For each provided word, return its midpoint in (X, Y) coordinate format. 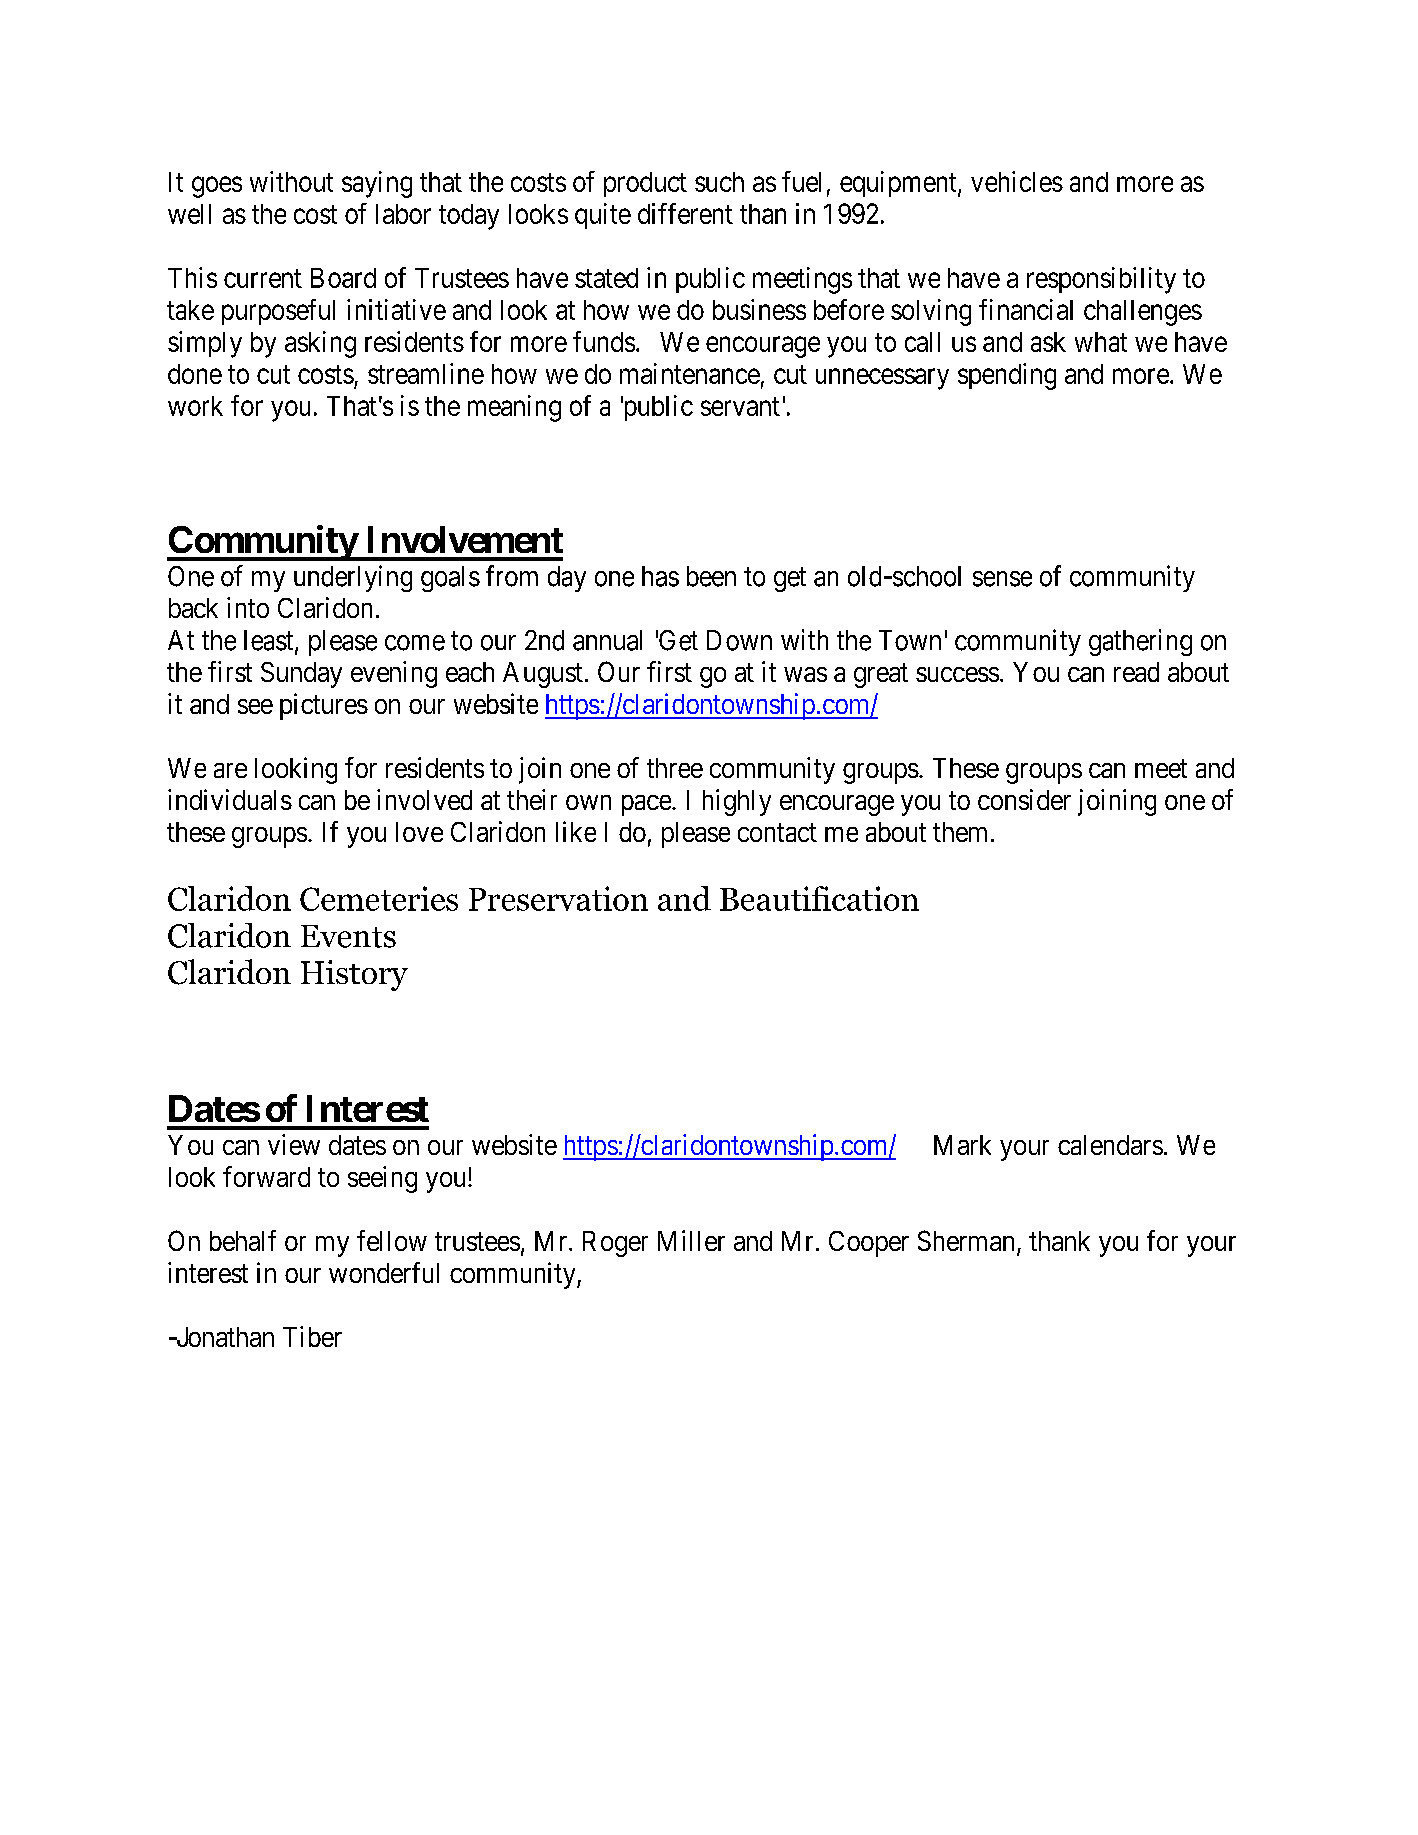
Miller (691, 1240)
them (960, 832)
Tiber (312, 1336)
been (711, 576)
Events (348, 936)
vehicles (1017, 181)
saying (377, 184)
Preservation (558, 898)
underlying (353, 578)
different (685, 213)
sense (1002, 579)
